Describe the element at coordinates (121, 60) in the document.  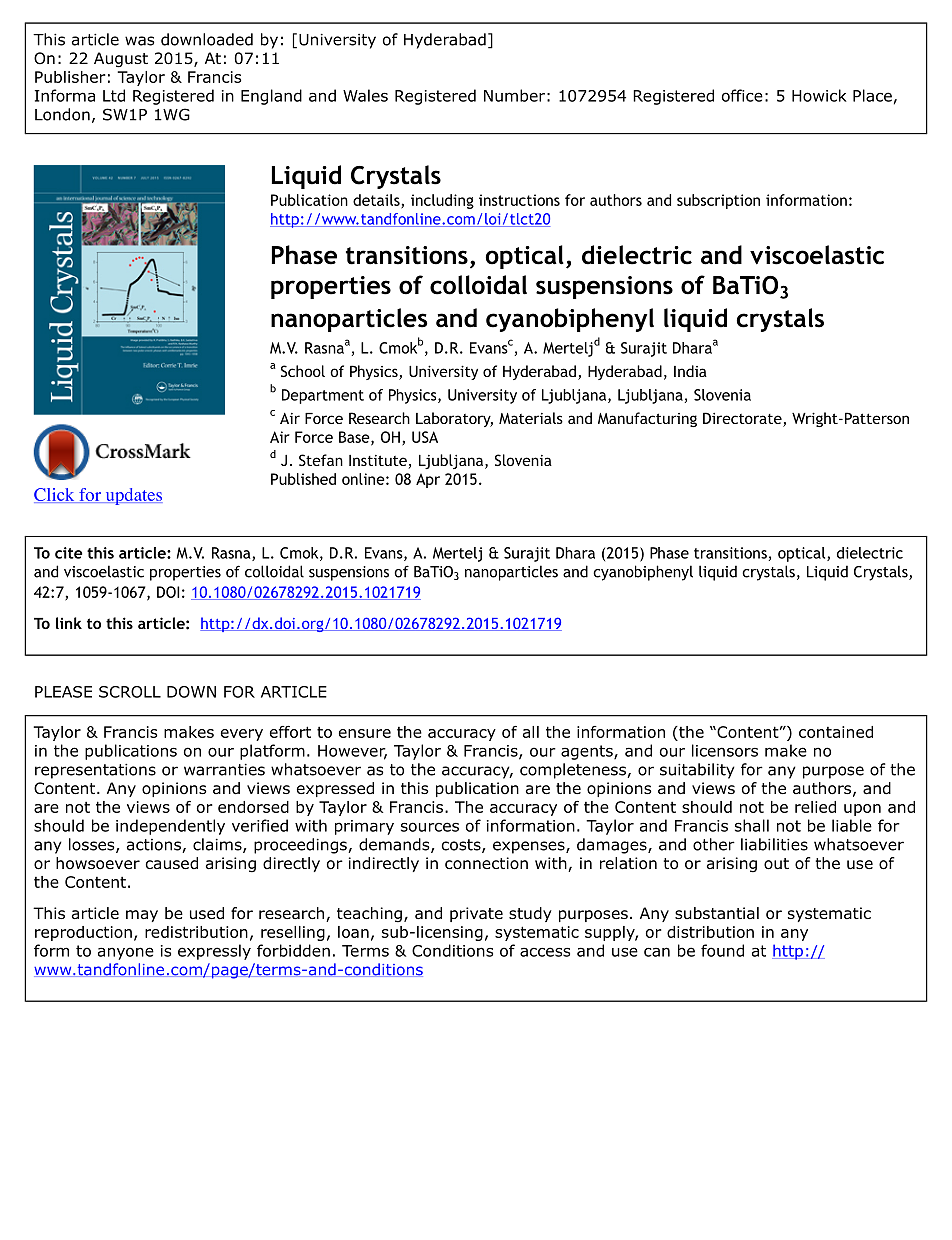
I see `August` at that location.
